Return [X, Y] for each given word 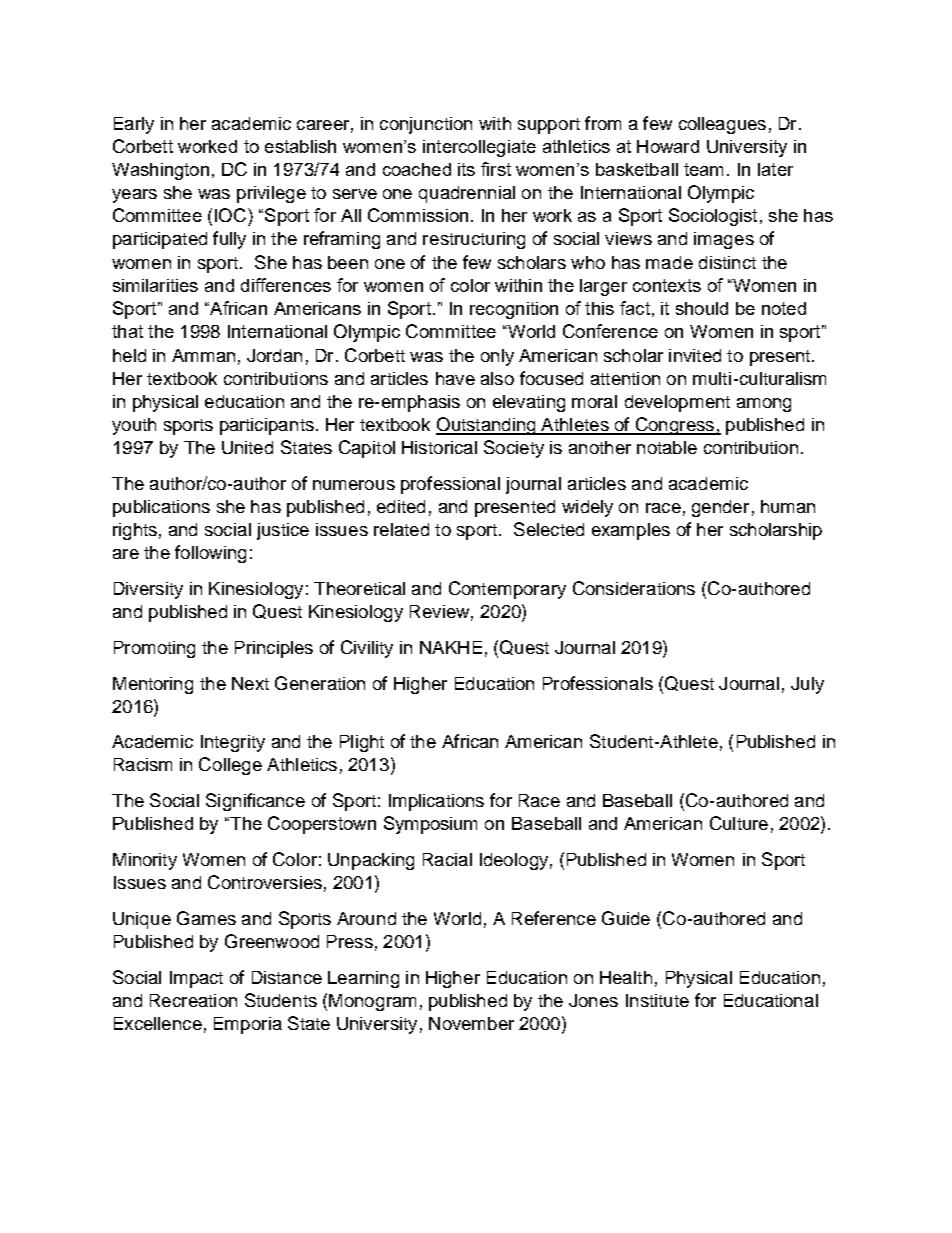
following [210, 554]
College [230, 766]
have [455, 378]
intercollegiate [479, 148]
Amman [203, 355]
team [703, 169]
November [471, 1023]
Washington [160, 171]
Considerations [634, 588]
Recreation [193, 1000]
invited [695, 355]
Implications [436, 802]
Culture [739, 823]
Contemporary [507, 590]
